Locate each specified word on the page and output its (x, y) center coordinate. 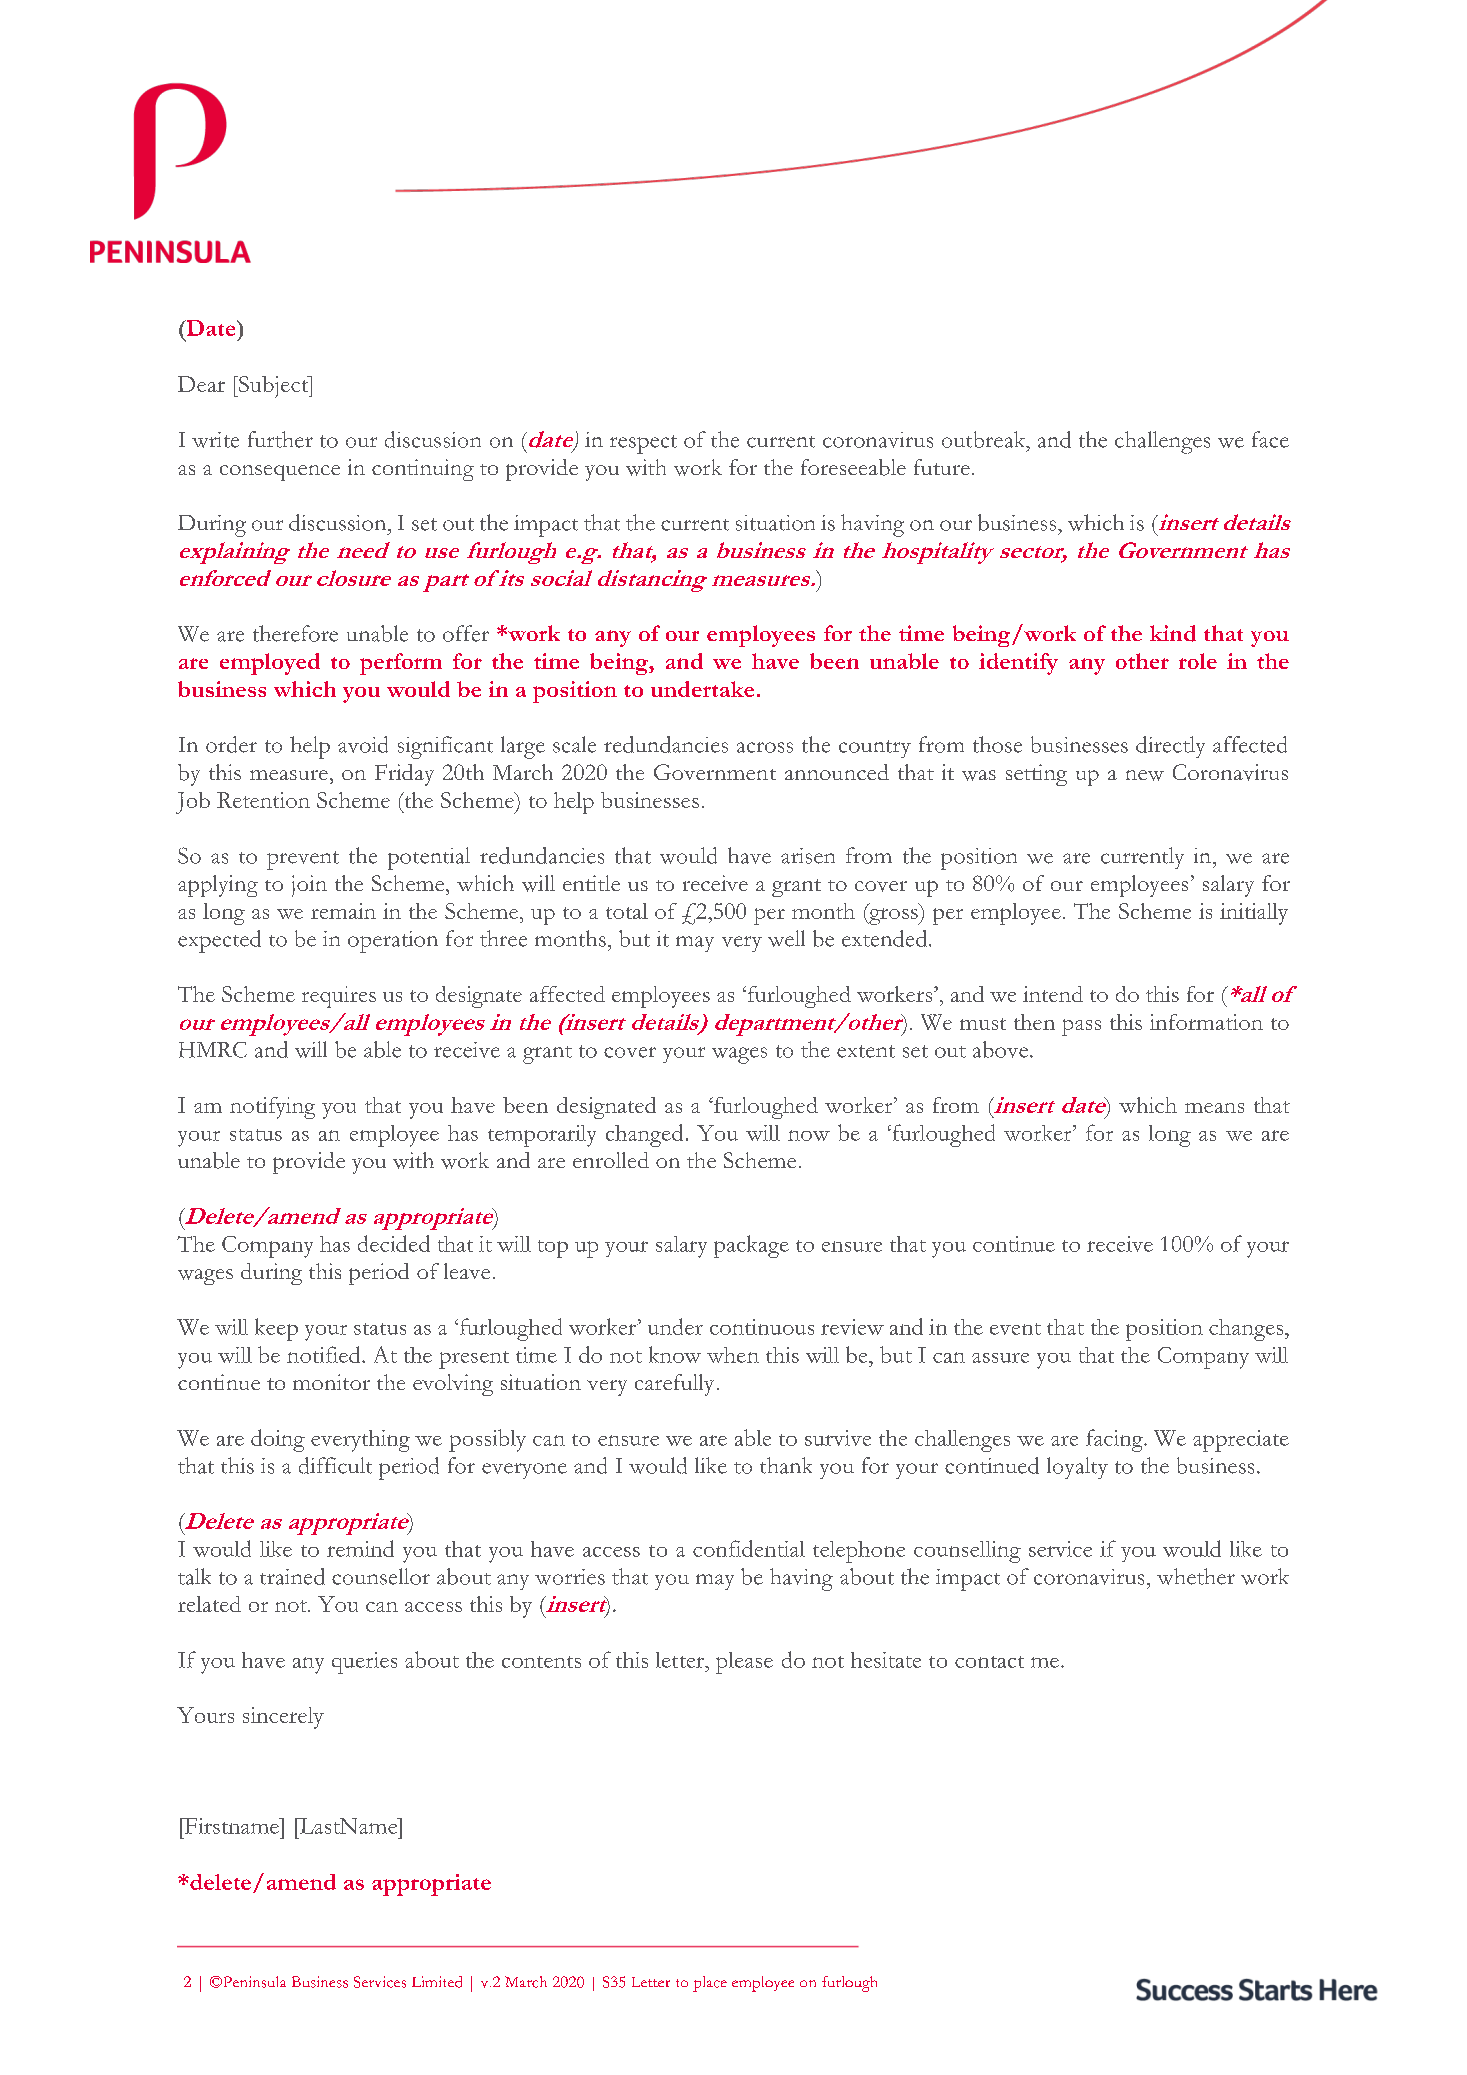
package (751, 1246)
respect (643, 444)
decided (394, 1243)
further (280, 439)
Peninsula (253, 1982)
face (1270, 439)
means (1214, 1108)
